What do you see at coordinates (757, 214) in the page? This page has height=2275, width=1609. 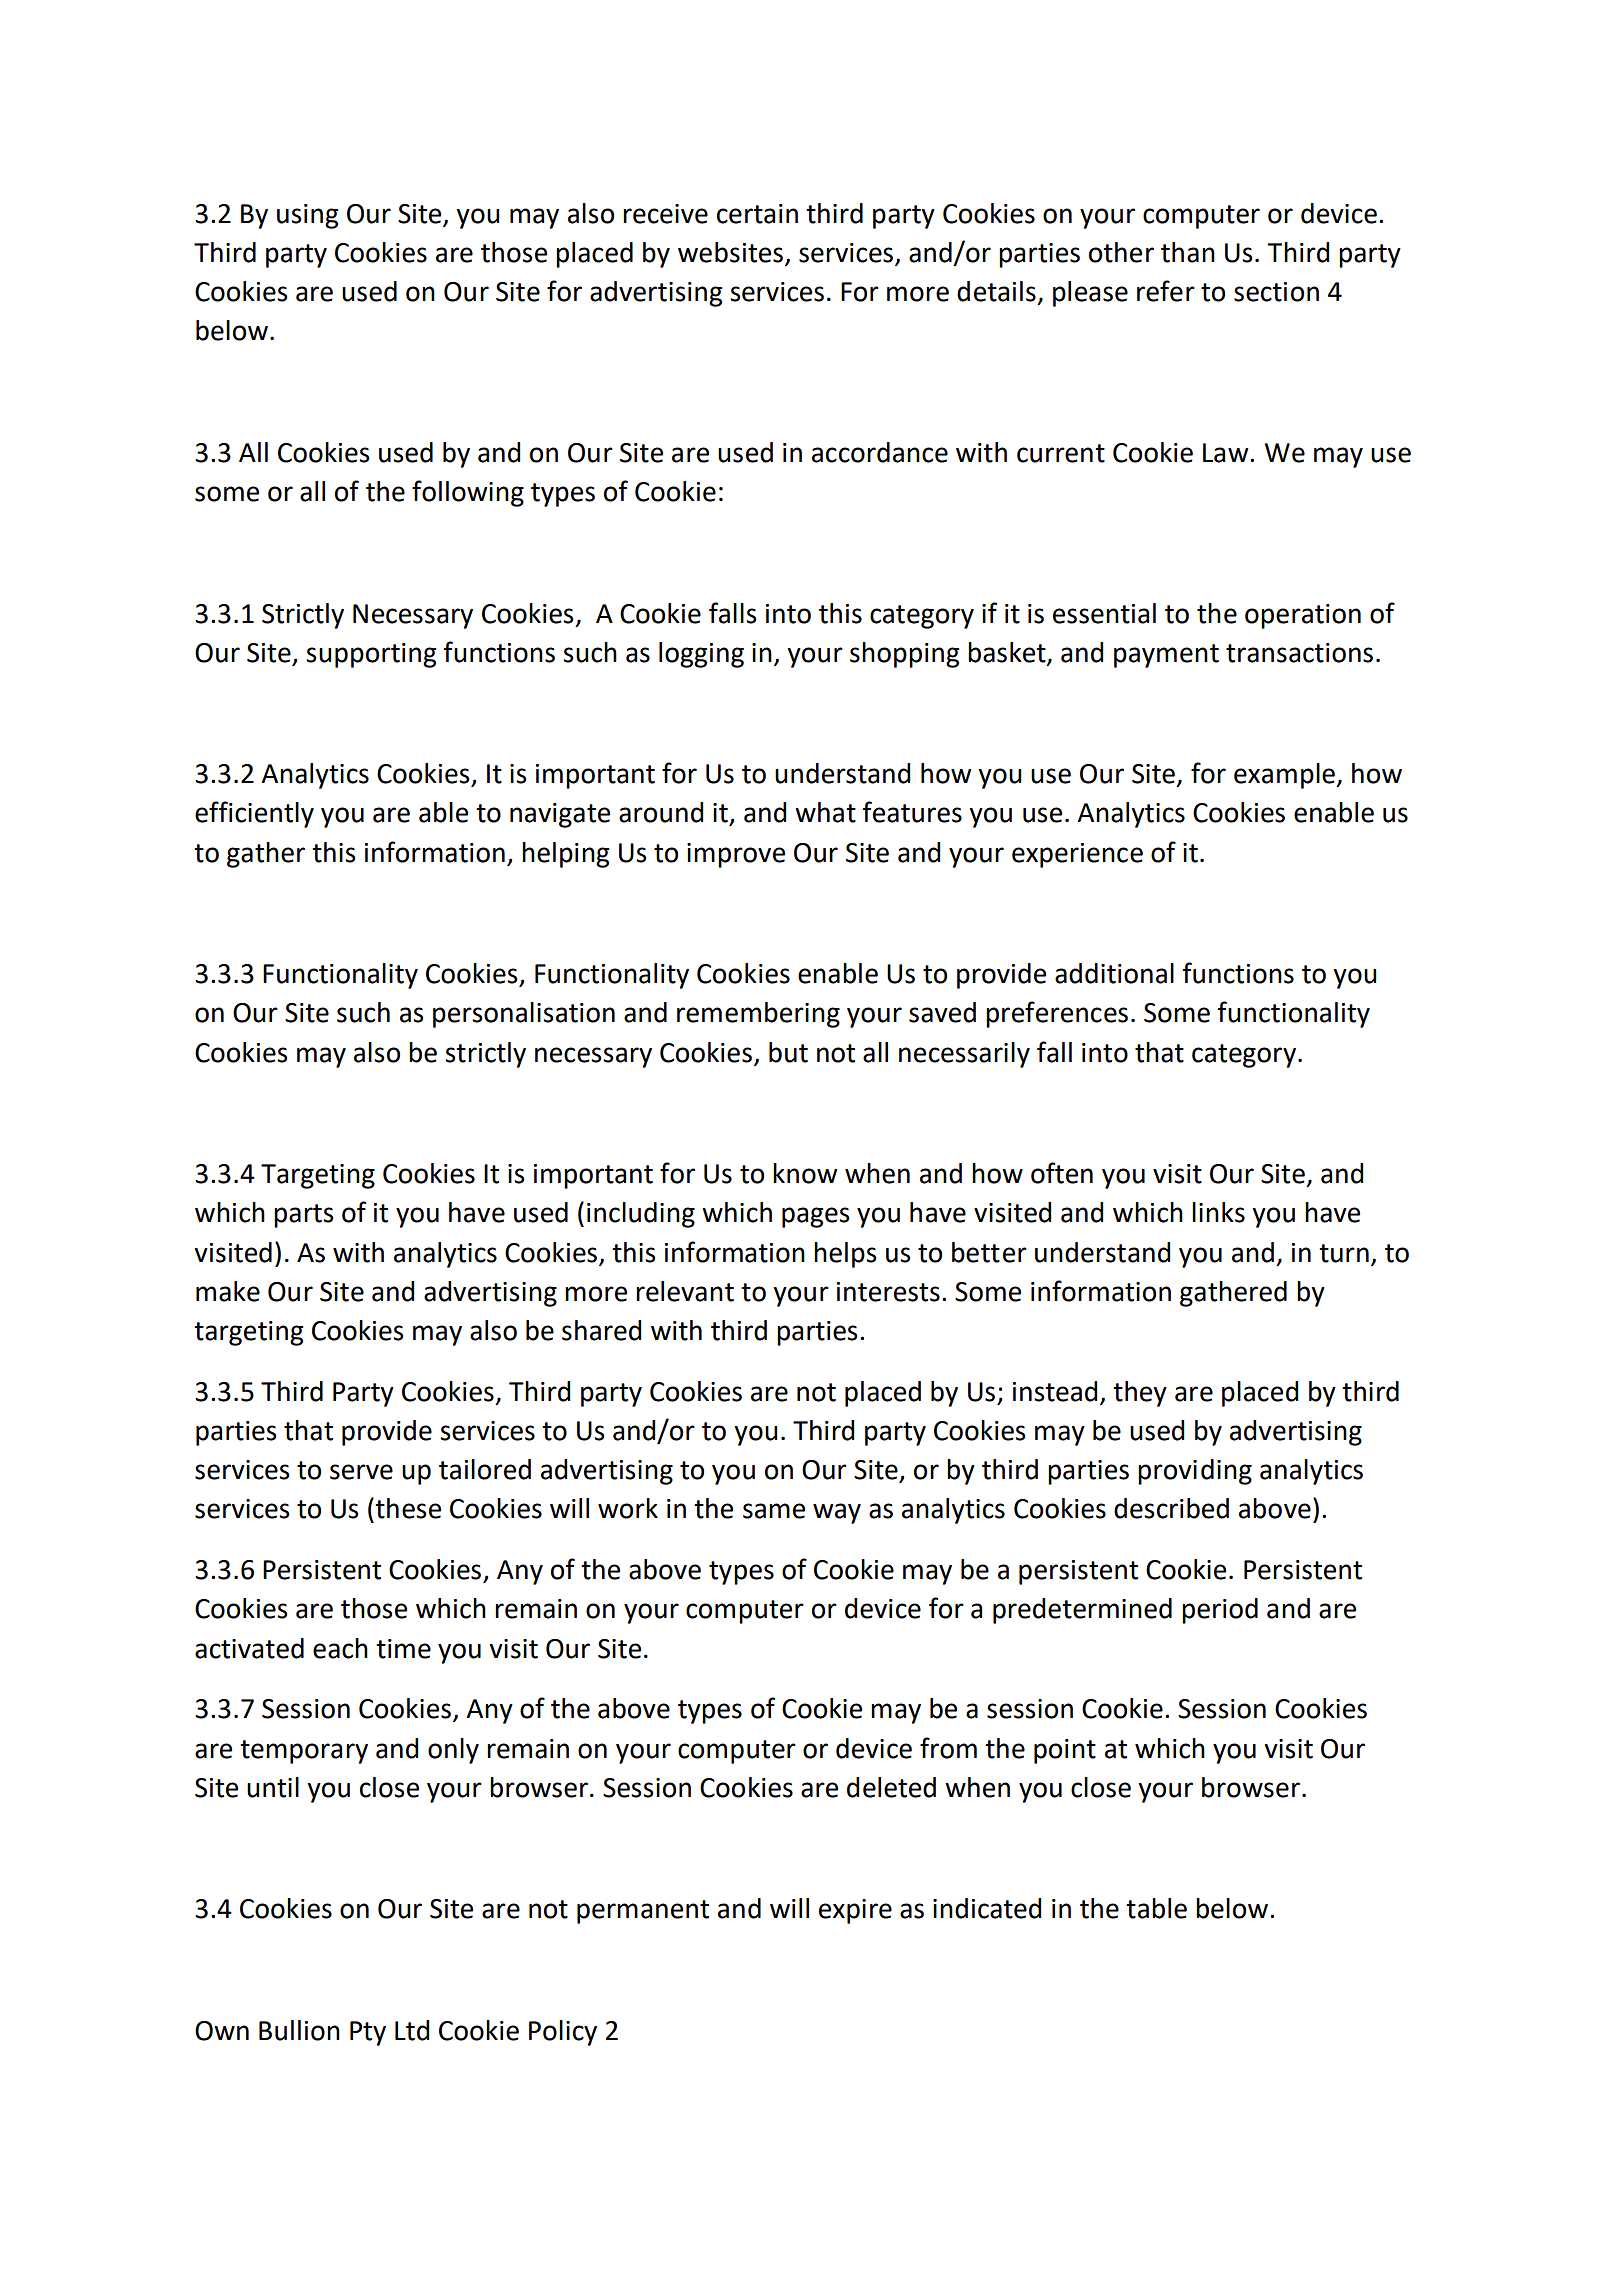 I see `certain` at bounding box center [757, 214].
